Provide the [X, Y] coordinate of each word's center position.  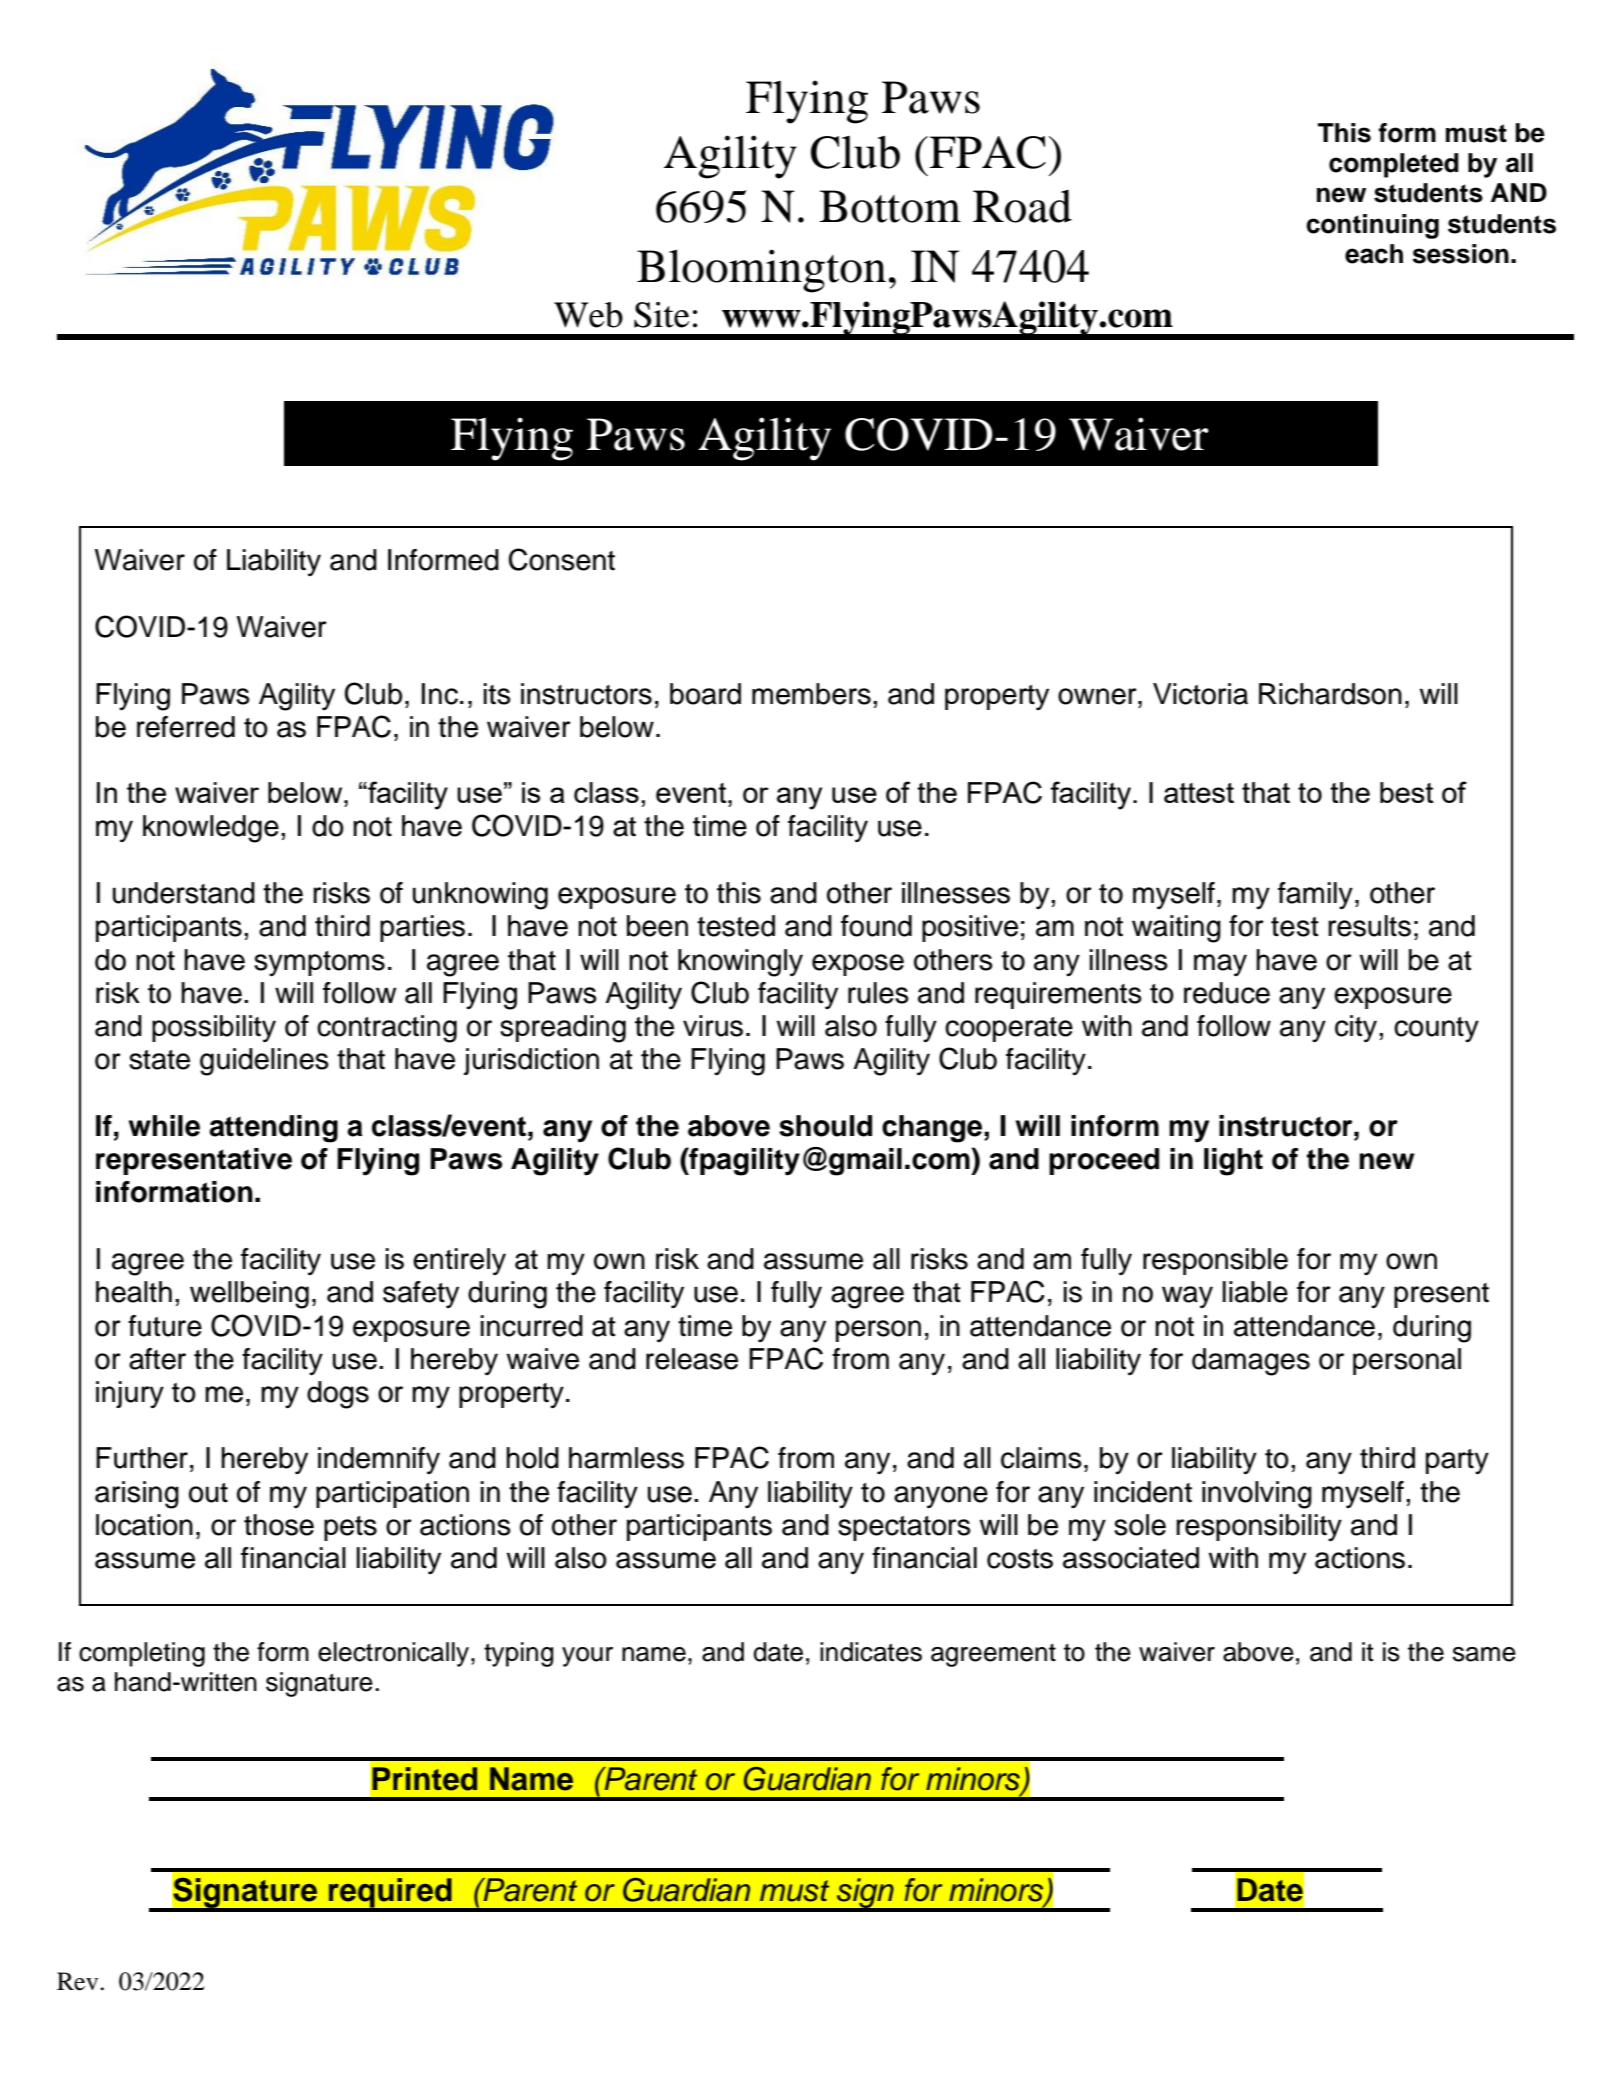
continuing [1372, 226]
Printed [424, 1779]
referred [186, 727]
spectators [904, 1528]
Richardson [1330, 694]
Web [588, 315]
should [825, 1126]
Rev [79, 1981]
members [811, 694]
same [1484, 1654]
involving [1257, 1495]
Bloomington [761, 271]
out [208, 1493]
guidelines [264, 1062]
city [1356, 1029]
